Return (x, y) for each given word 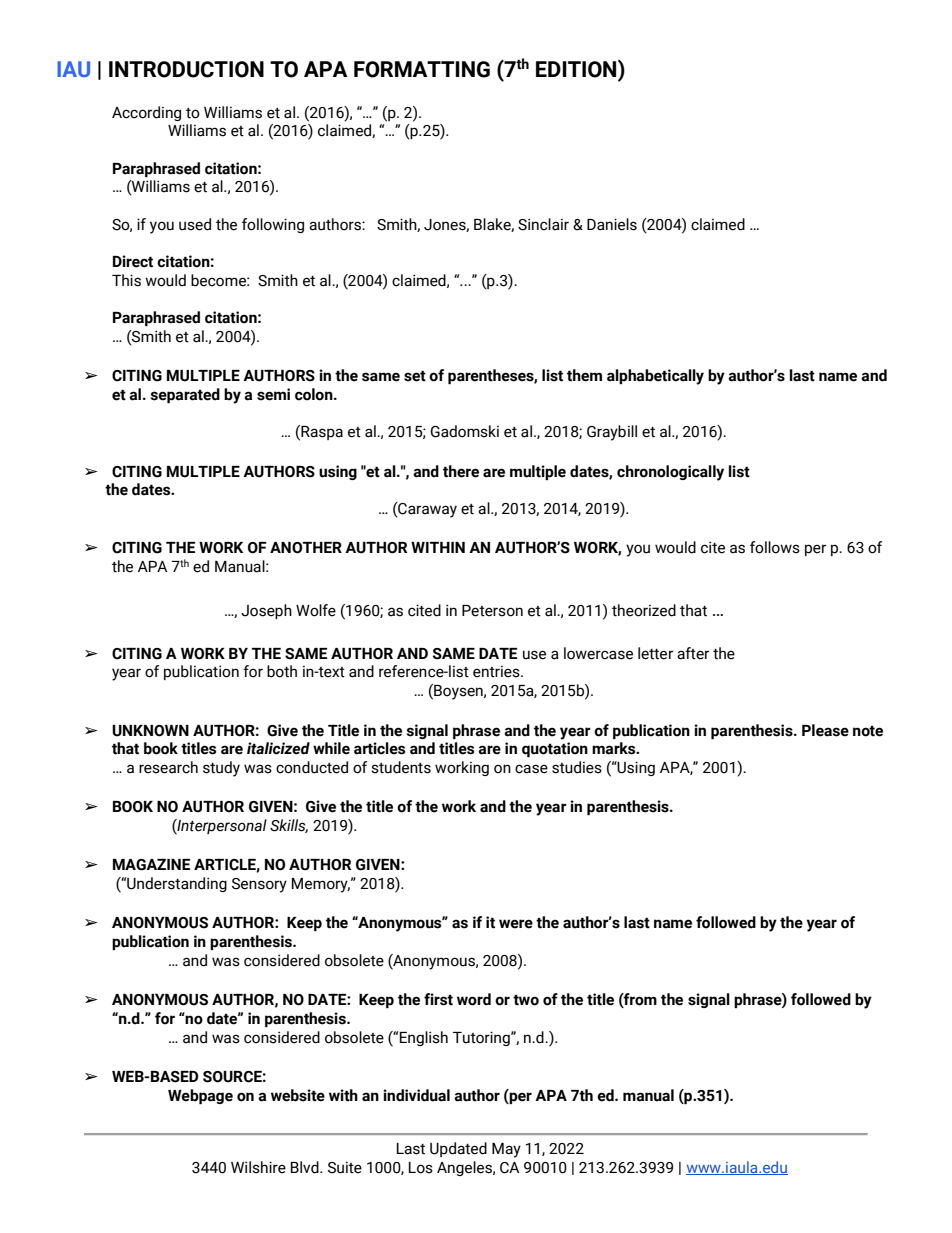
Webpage (200, 1096)
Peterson (492, 611)
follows (775, 547)
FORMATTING (422, 69)
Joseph (266, 611)
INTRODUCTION (186, 69)
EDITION (577, 69)
